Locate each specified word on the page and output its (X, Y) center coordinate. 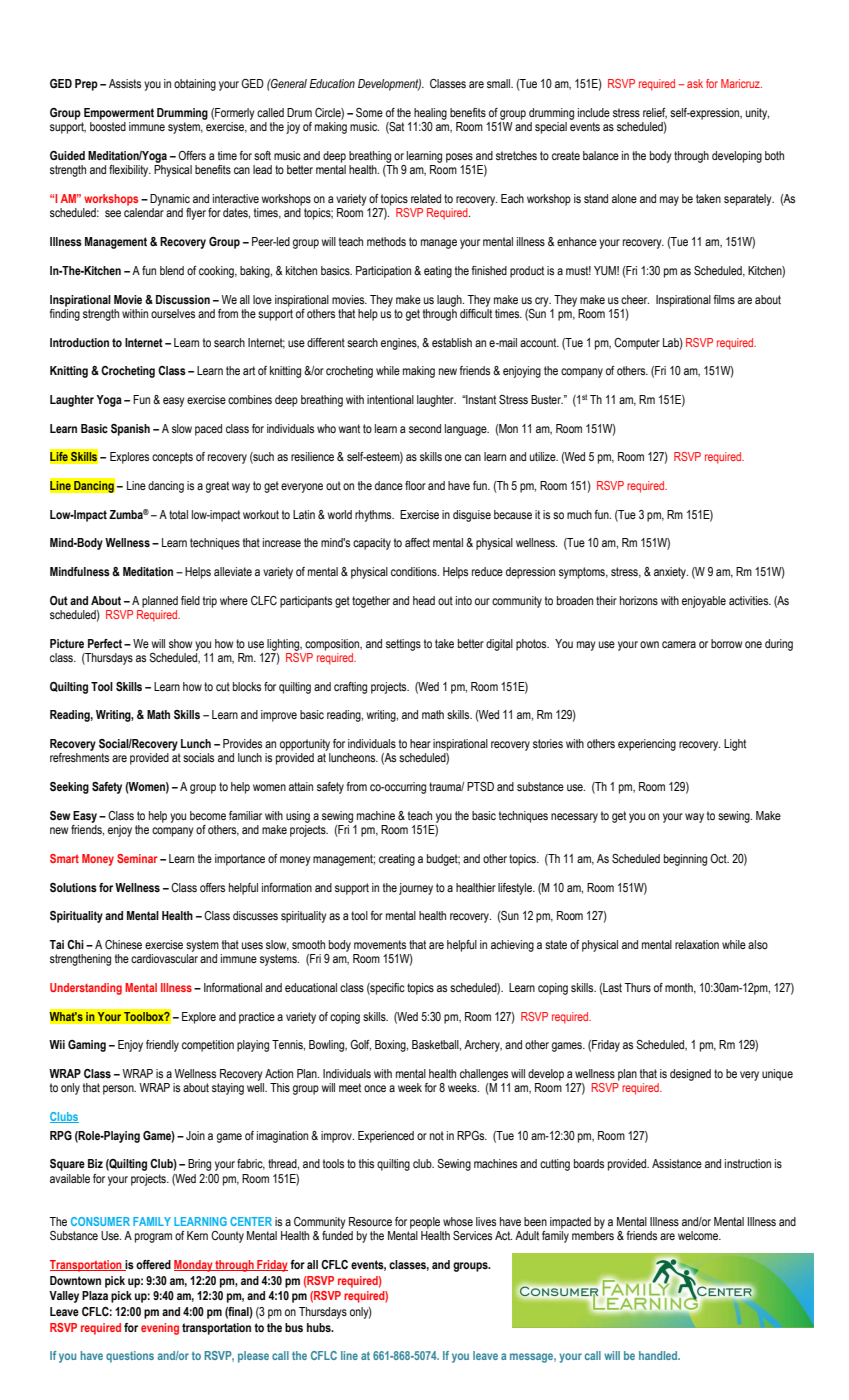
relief (655, 113)
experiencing (647, 745)
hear (420, 743)
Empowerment (119, 114)
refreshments (79, 757)
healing (430, 114)
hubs (320, 1327)
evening (160, 1329)
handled (659, 1355)
